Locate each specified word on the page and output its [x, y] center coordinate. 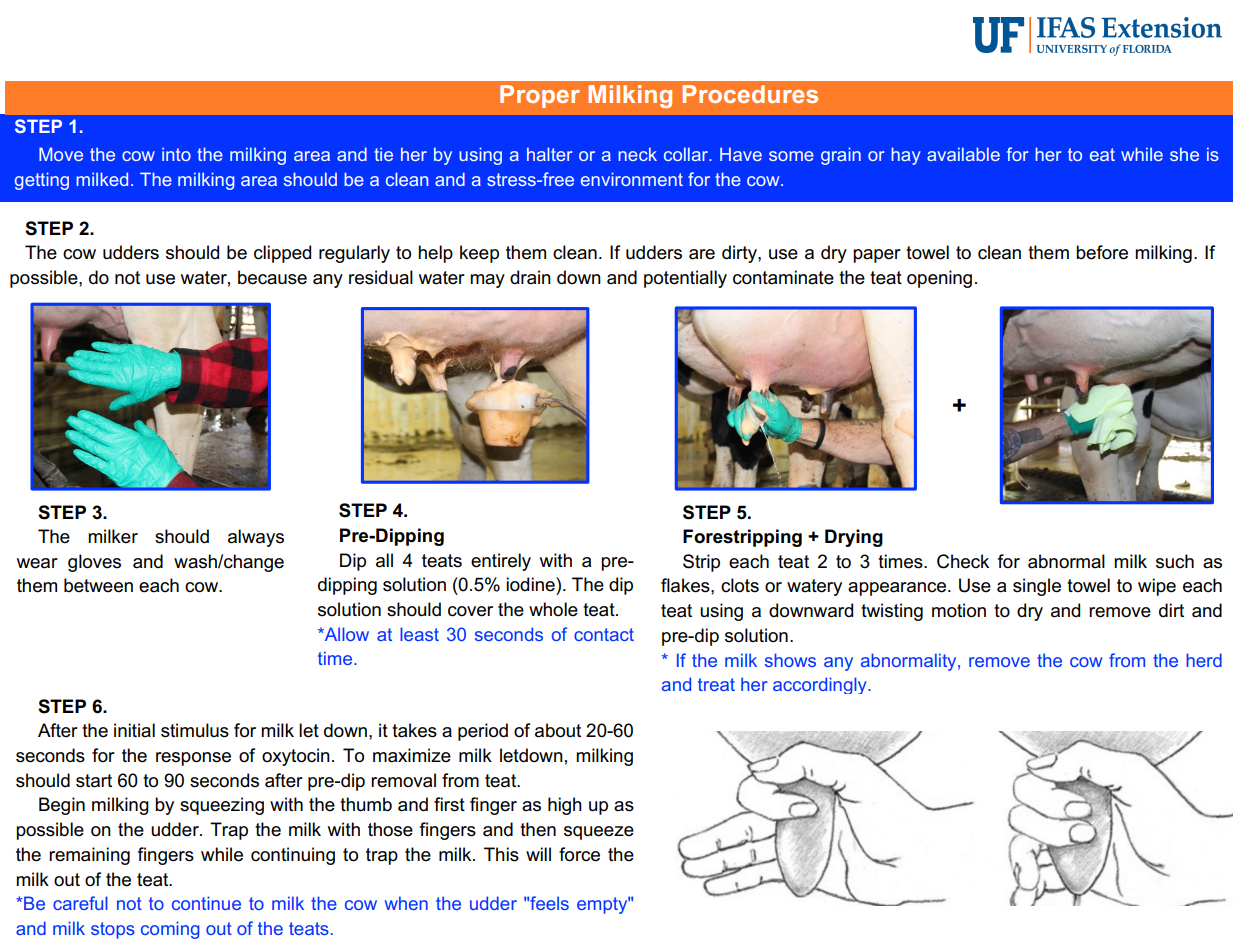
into [176, 154]
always [256, 538]
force [579, 854]
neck [638, 154]
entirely [501, 562]
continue [206, 903]
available [963, 154]
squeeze [599, 833]
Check [963, 561]
